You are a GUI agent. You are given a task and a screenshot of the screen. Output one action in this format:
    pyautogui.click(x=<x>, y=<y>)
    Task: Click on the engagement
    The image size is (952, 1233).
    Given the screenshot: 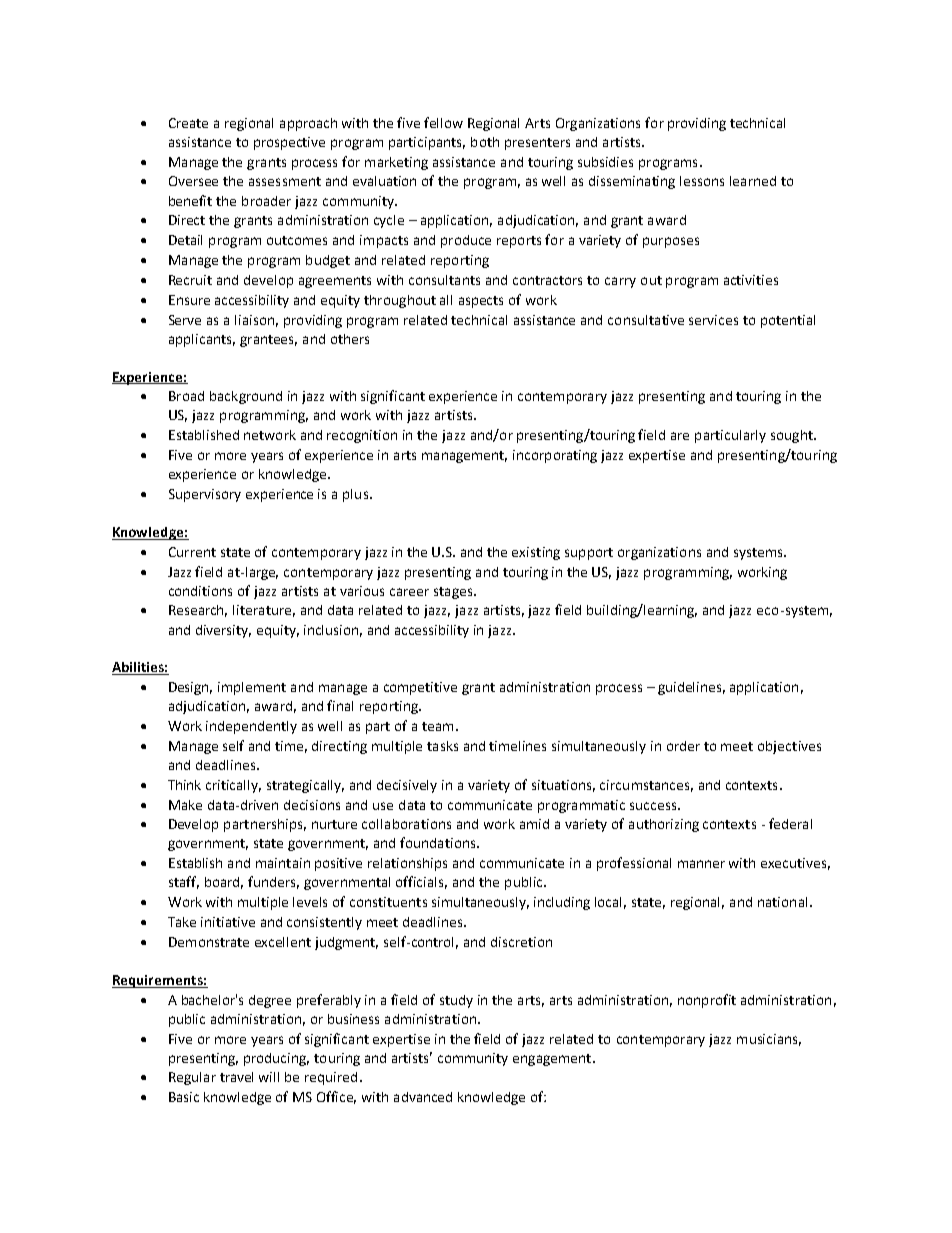 What is the action you would take?
    pyautogui.click(x=553, y=1060)
